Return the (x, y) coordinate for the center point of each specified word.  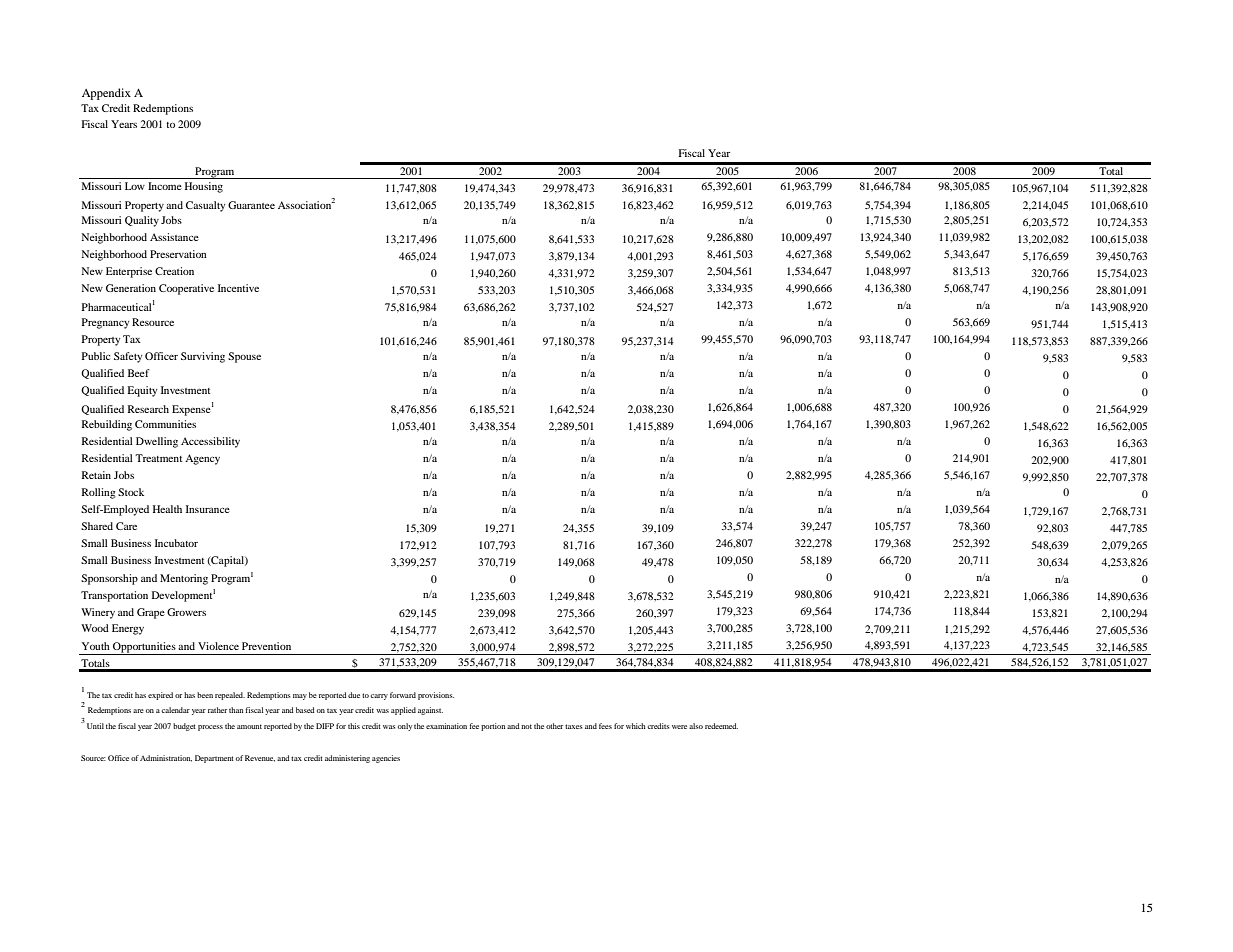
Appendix (106, 94)
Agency (202, 459)
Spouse (244, 357)
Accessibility (210, 442)
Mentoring (184, 579)
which (636, 726)
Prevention (266, 646)
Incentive (238, 288)
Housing (204, 187)
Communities (165, 424)
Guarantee (251, 205)
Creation (174, 271)
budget (184, 727)
